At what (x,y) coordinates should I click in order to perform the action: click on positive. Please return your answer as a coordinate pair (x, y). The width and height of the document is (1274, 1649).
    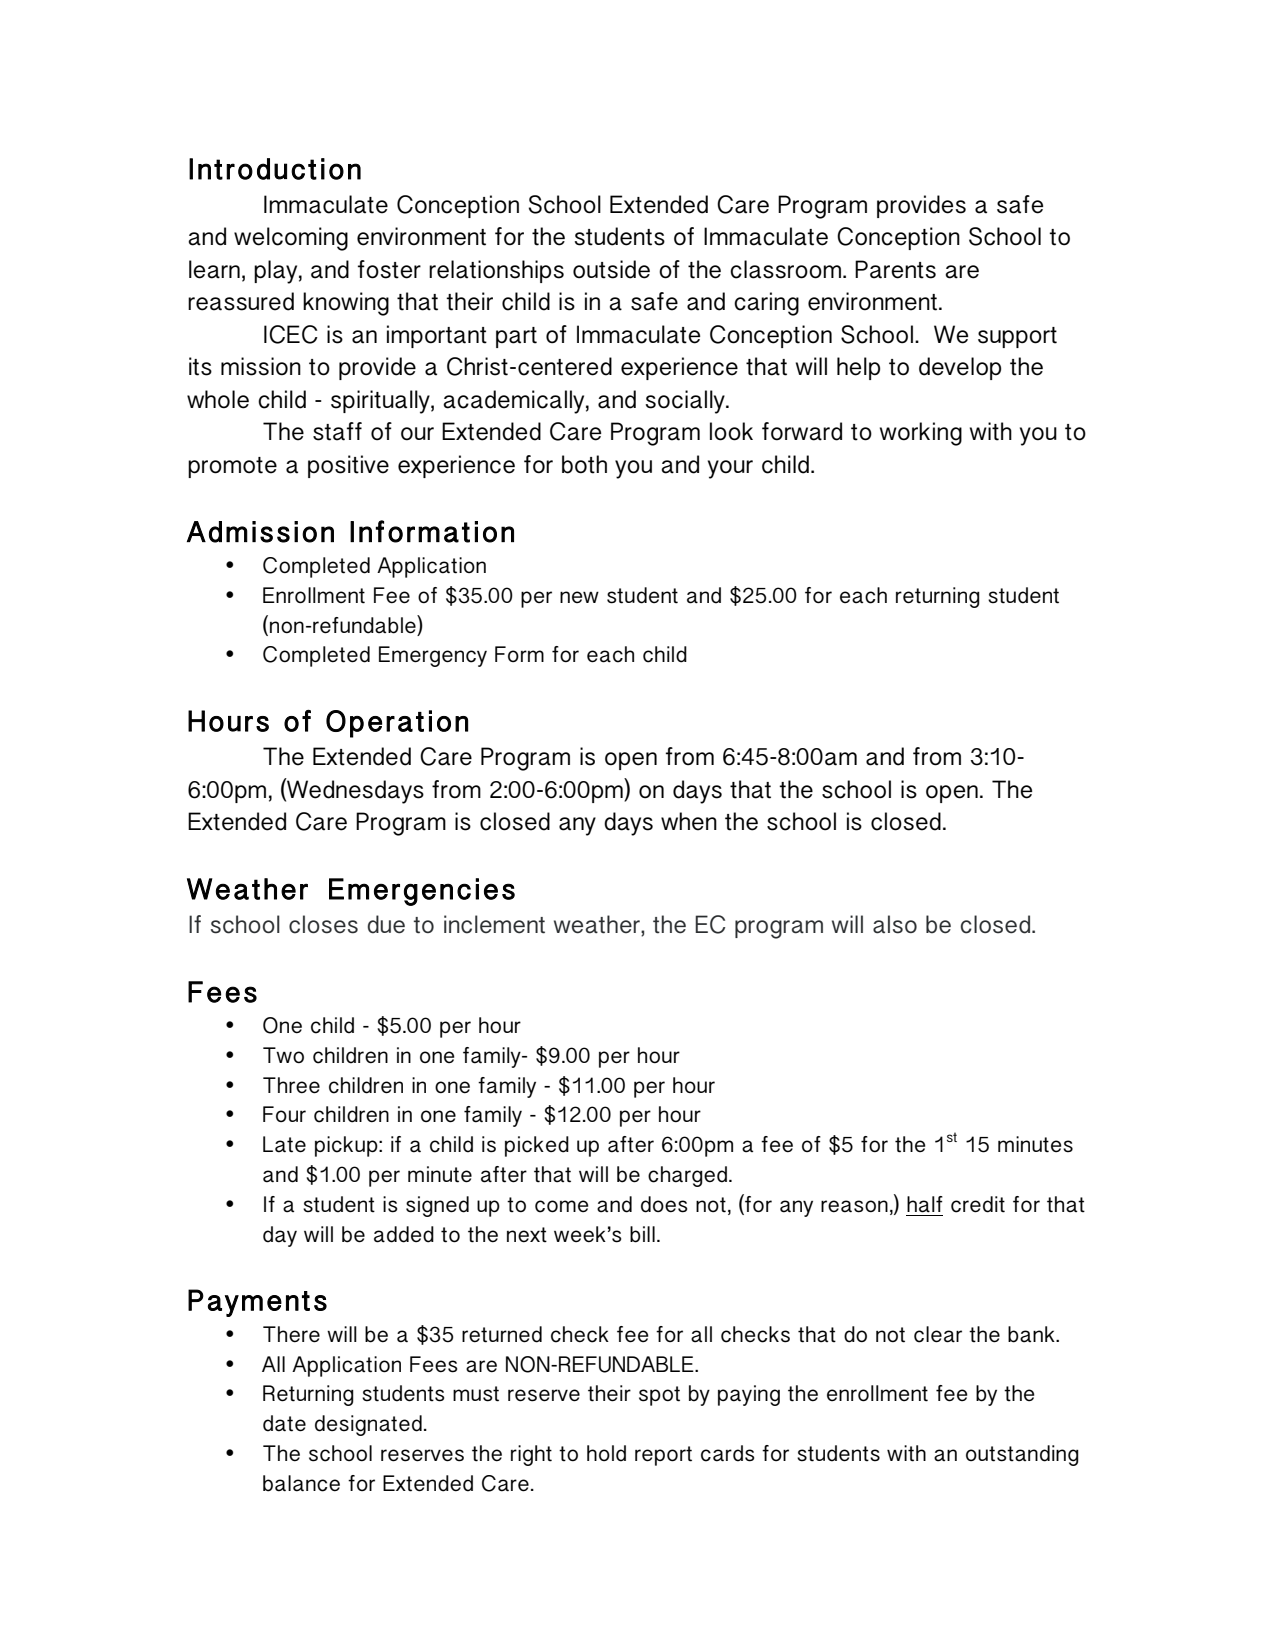
    Looking at the image, I should click on (348, 466).
